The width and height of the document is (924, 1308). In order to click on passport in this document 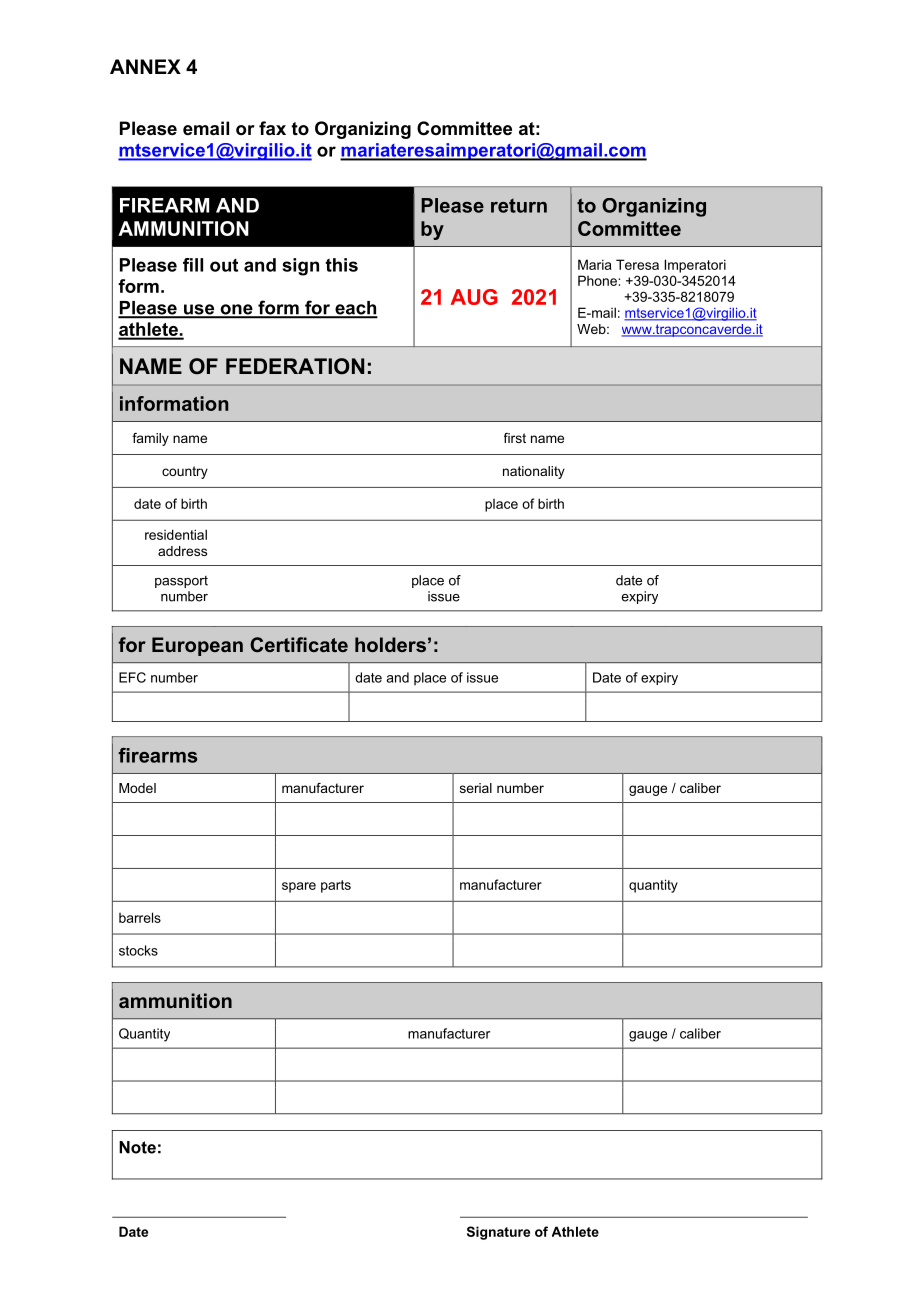, I will do `click(181, 582)`.
